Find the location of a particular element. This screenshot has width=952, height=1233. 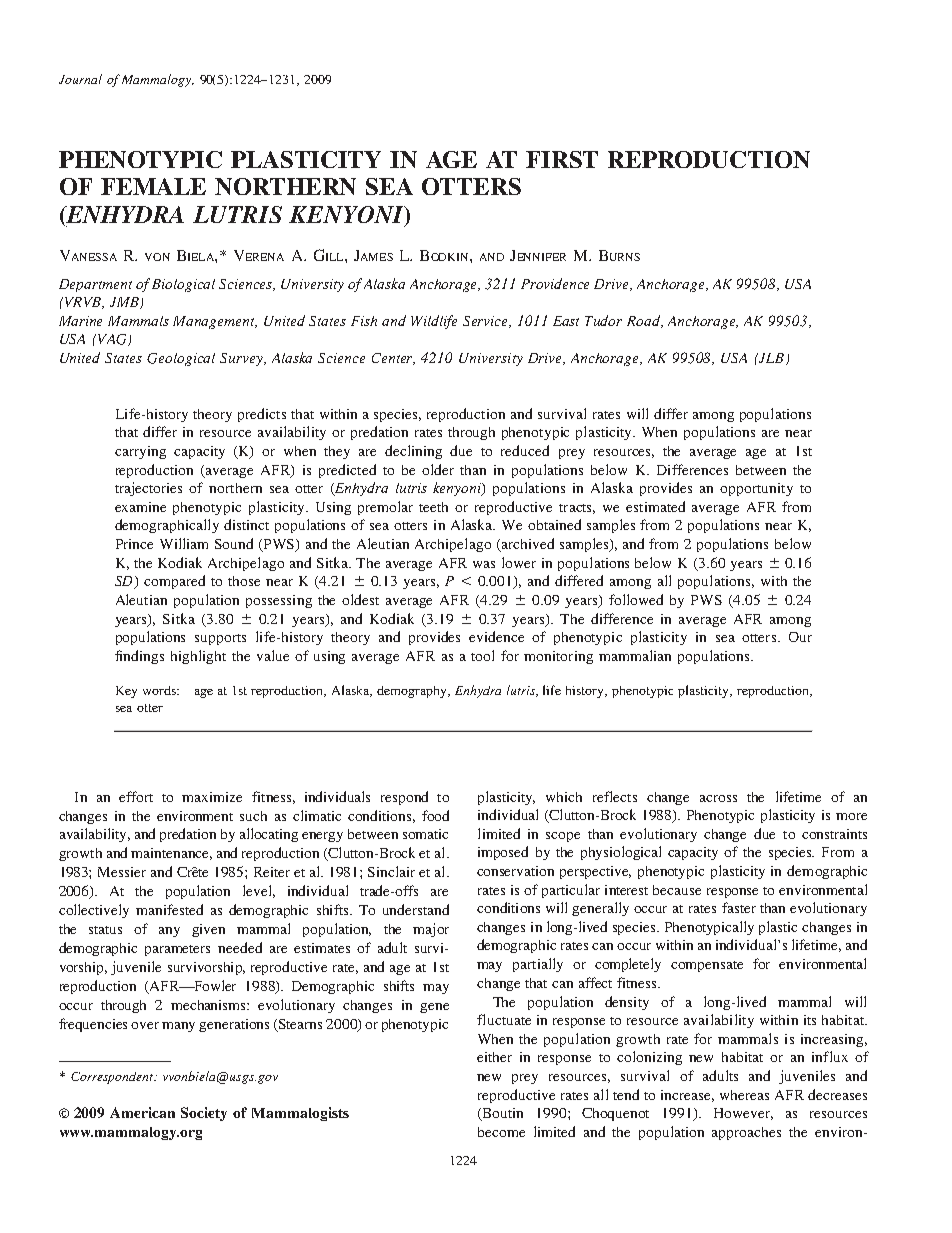

FIRST is located at coordinates (562, 159).
